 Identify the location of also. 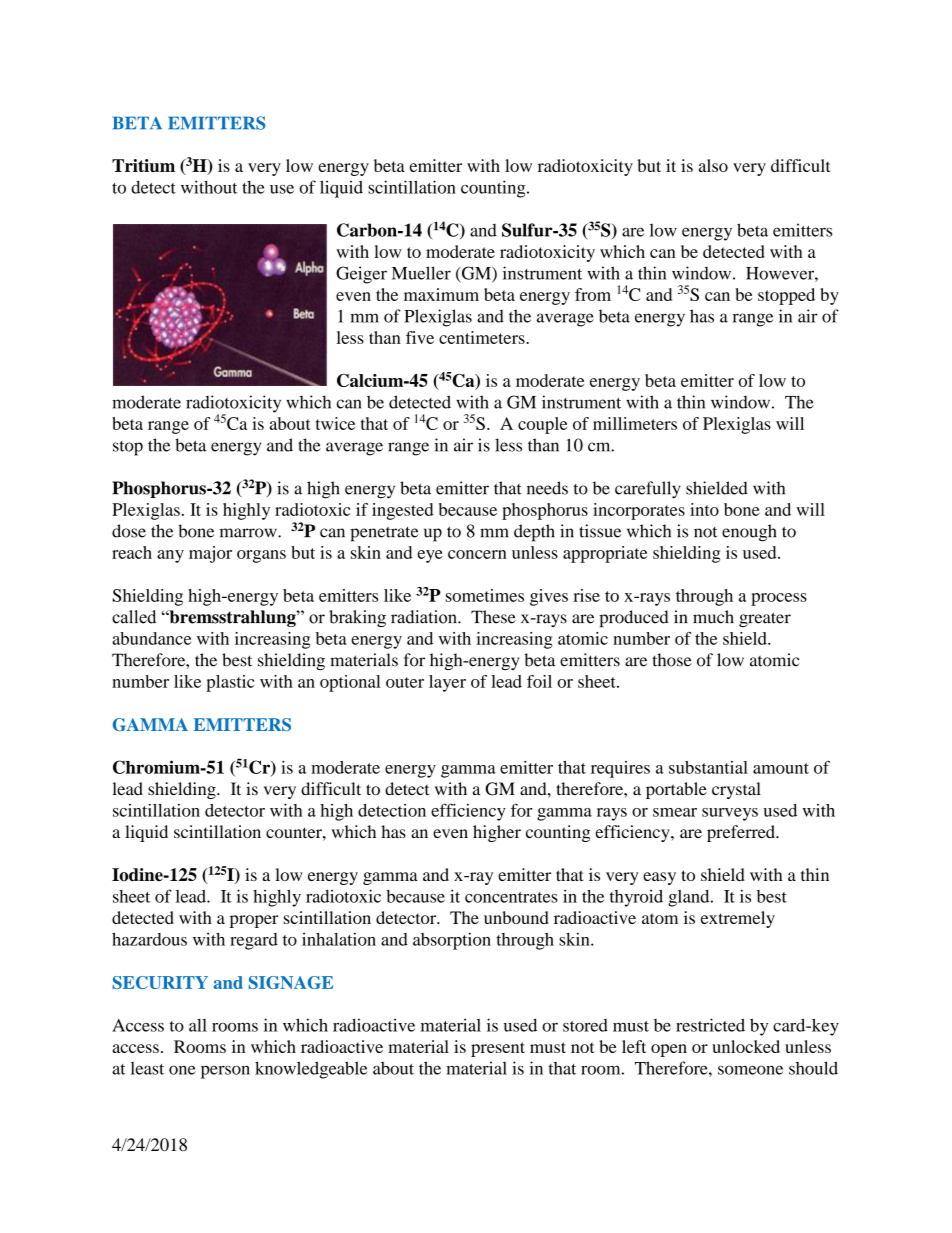
(713, 165).
